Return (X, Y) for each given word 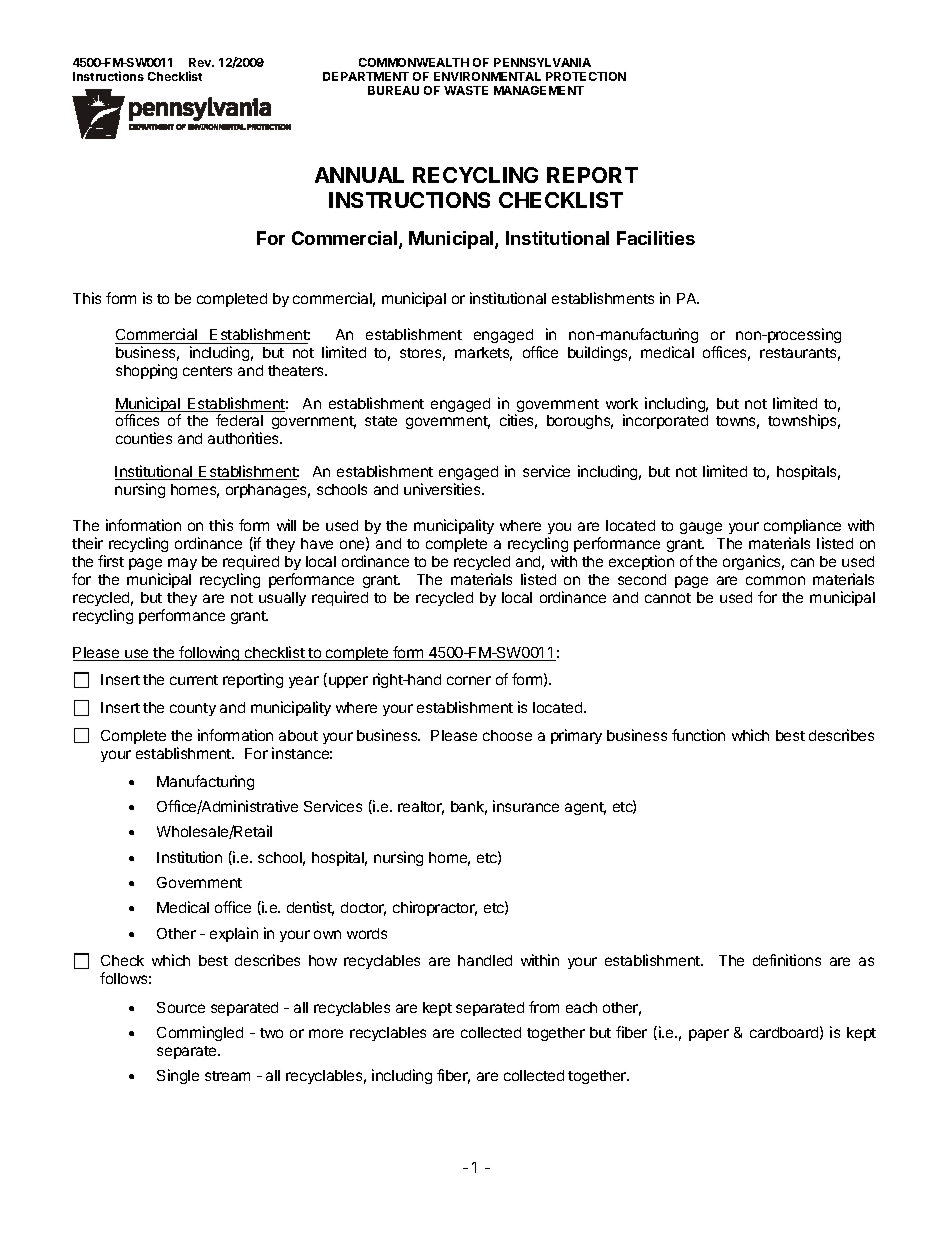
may (182, 564)
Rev (201, 62)
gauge (701, 528)
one (353, 545)
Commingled (200, 1033)
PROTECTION (586, 76)
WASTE (466, 90)
